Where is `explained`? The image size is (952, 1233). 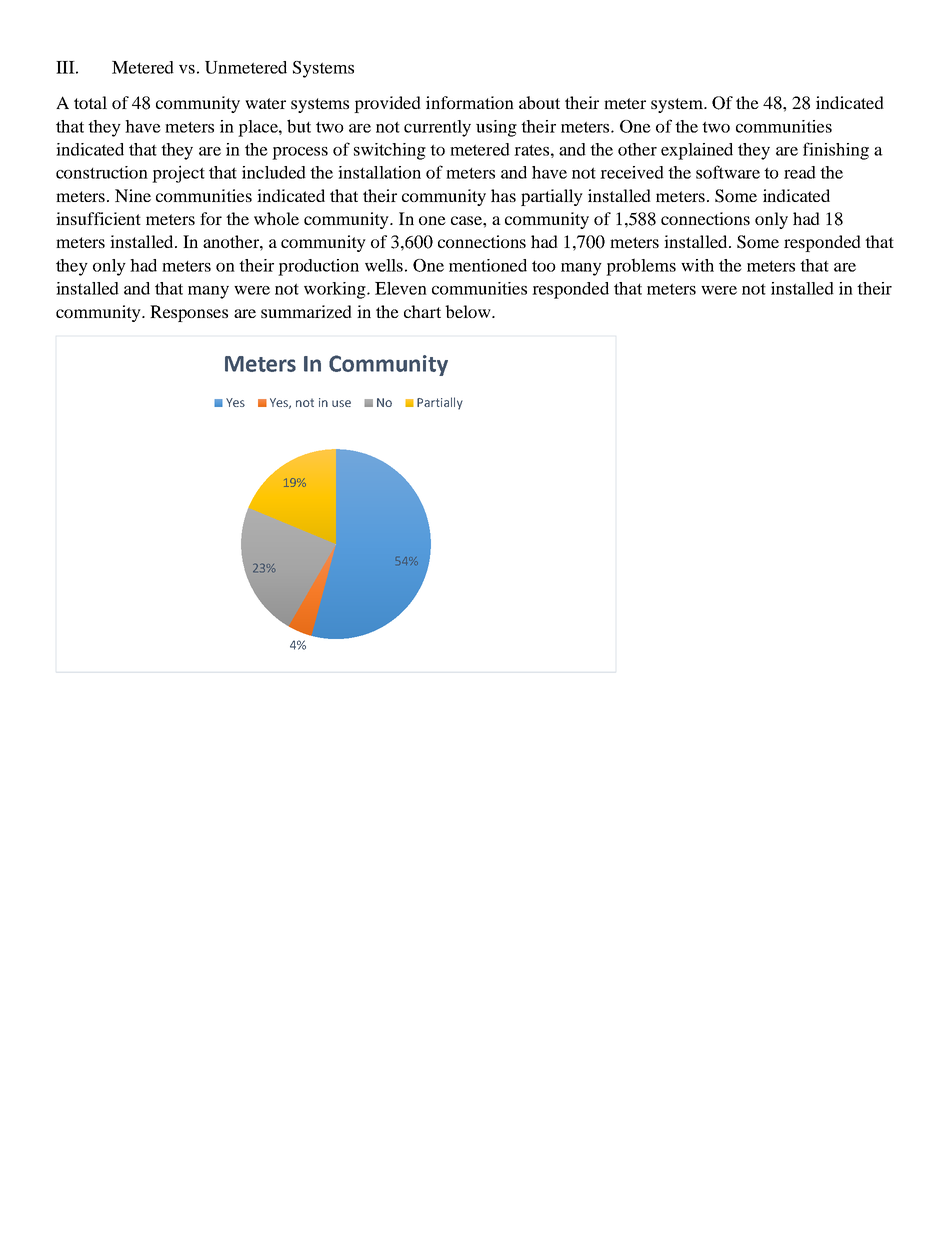
explained is located at coordinates (697, 151).
